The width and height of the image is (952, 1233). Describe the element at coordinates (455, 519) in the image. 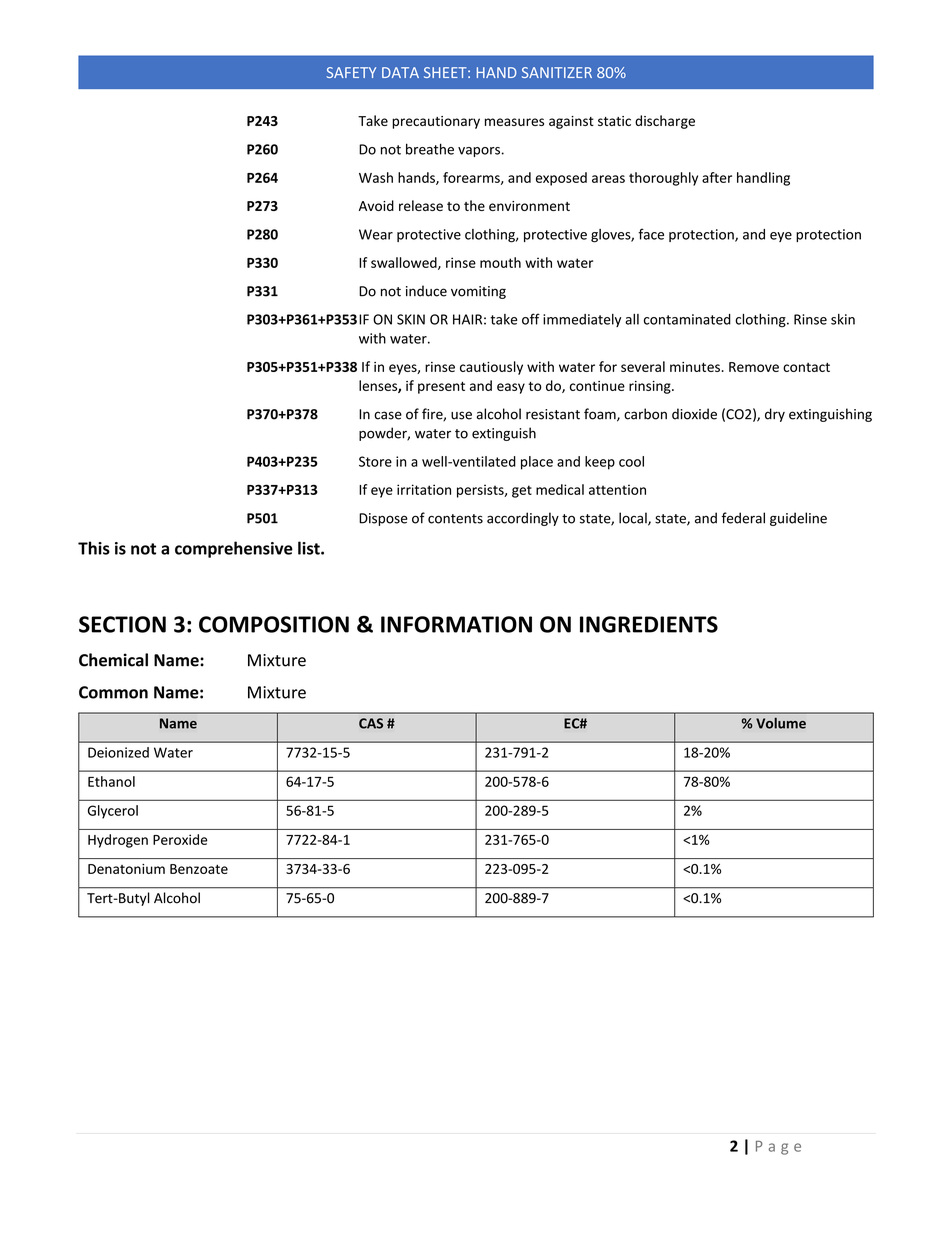

I see `contents` at that location.
